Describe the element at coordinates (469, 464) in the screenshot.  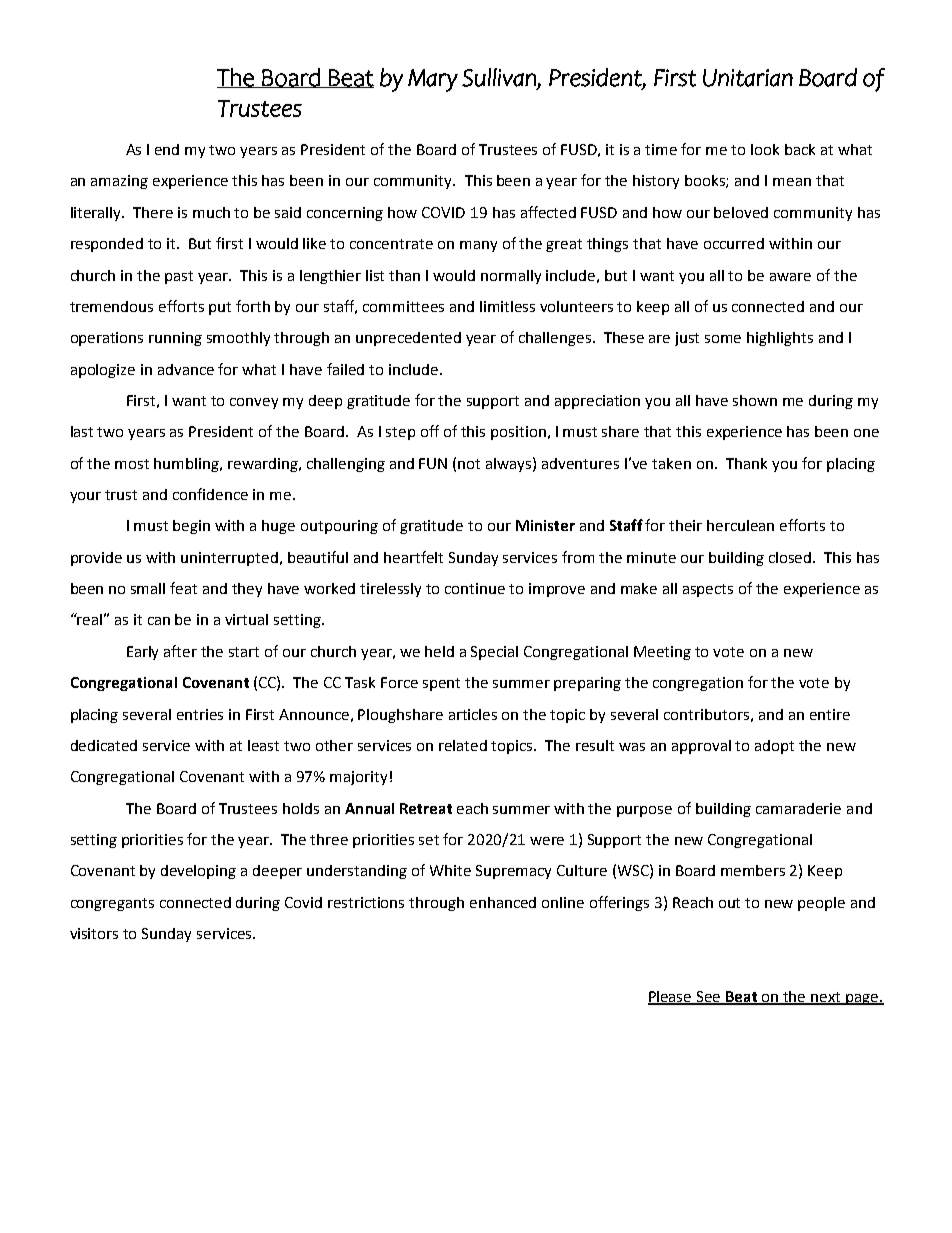
I see `not` at that location.
